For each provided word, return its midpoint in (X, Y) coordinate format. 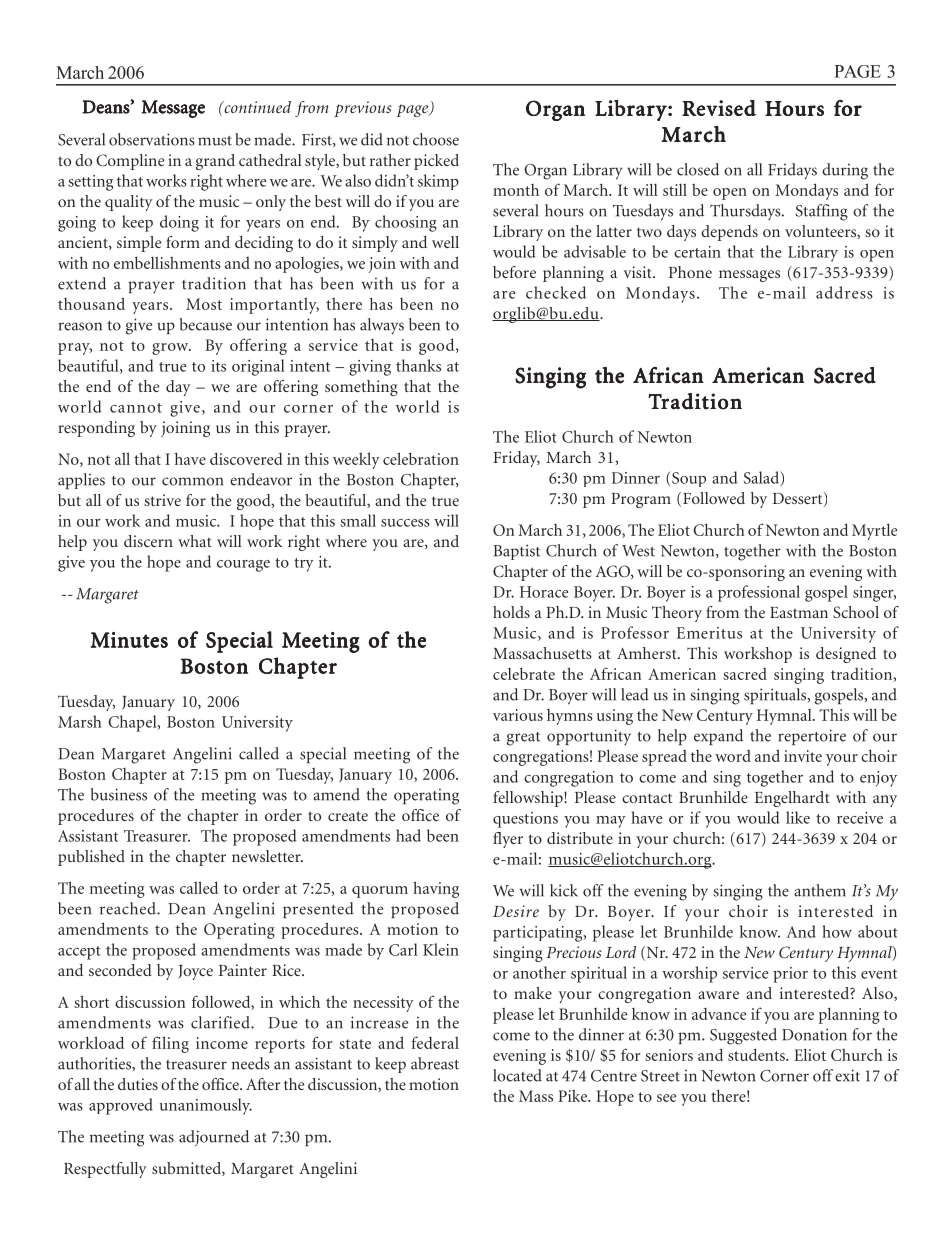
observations (152, 139)
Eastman (799, 612)
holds (511, 612)
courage (243, 566)
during (845, 171)
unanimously (206, 1106)
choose (436, 139)
